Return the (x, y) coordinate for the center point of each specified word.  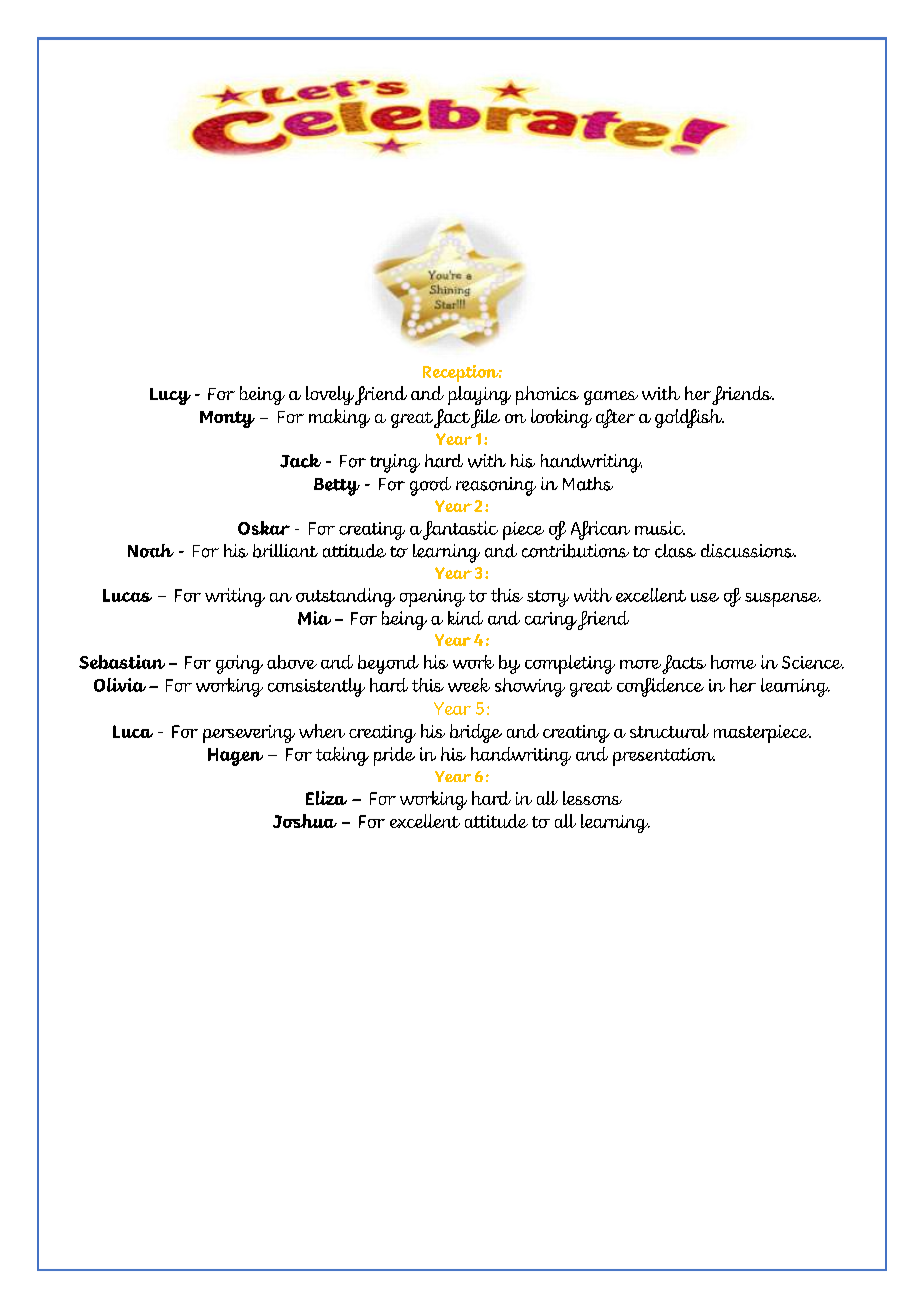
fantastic (460, 530)
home (733, 662)
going (239, 664)
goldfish (689, 418)
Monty (227, 419)
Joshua (305, 821)
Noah (151, 551)
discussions (748, 551)
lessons (592, 798)
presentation (664, 757)
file (485, 418)
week (469, 685)
